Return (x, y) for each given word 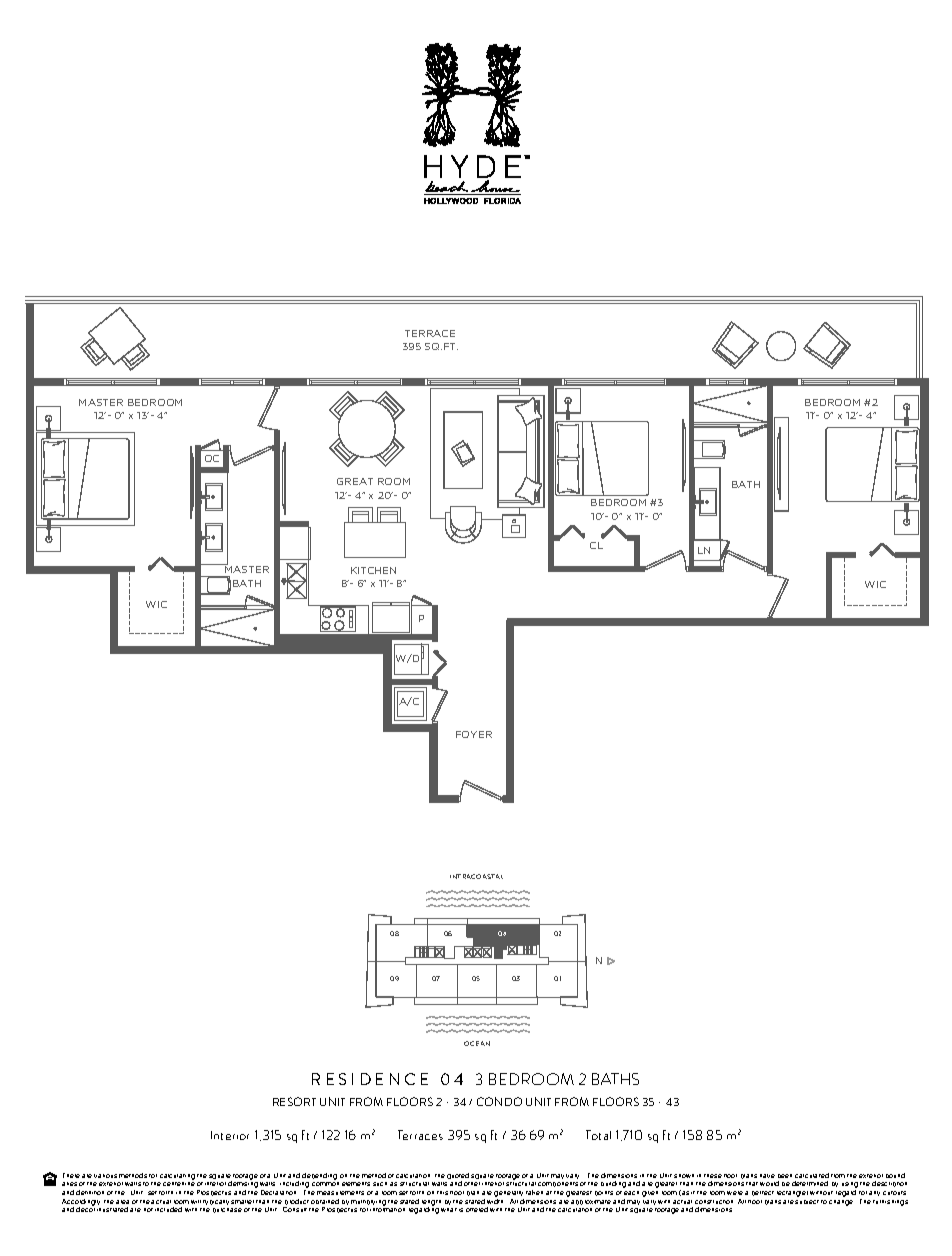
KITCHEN (373, 570)
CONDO (499, 1101)
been (785, 1176)
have (767, 1176)
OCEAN (477, 1043)
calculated (812, 1175)
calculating (177, 1177)
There (71, 1175)
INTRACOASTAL (476, 876)
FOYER (474, 734)
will (196, 1202)
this (442, 1193)
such (380, 1184)
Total (598, 1135)
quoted (458, 1177)
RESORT (294, 1101)
